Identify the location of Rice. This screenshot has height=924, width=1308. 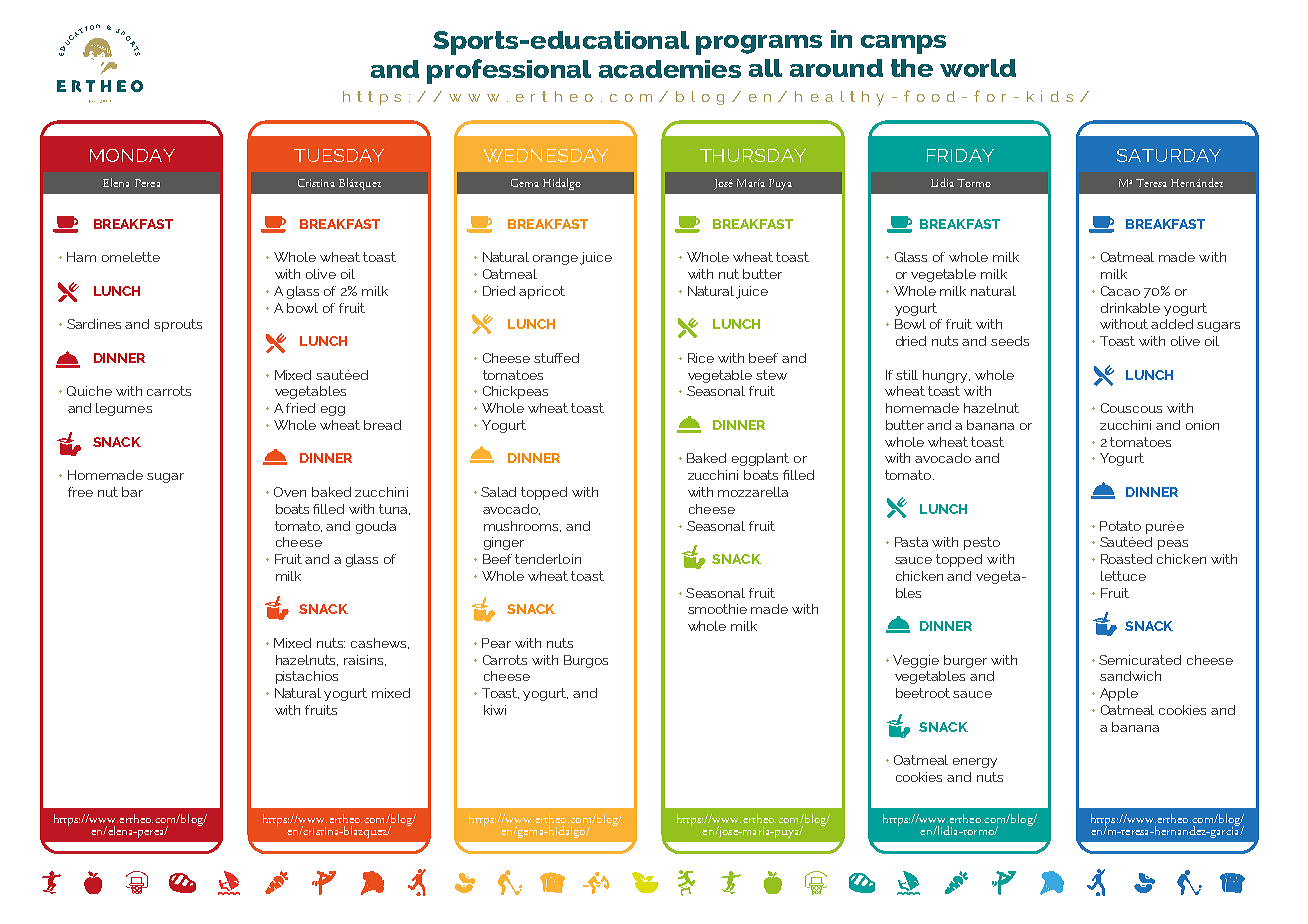
(701, 358).
